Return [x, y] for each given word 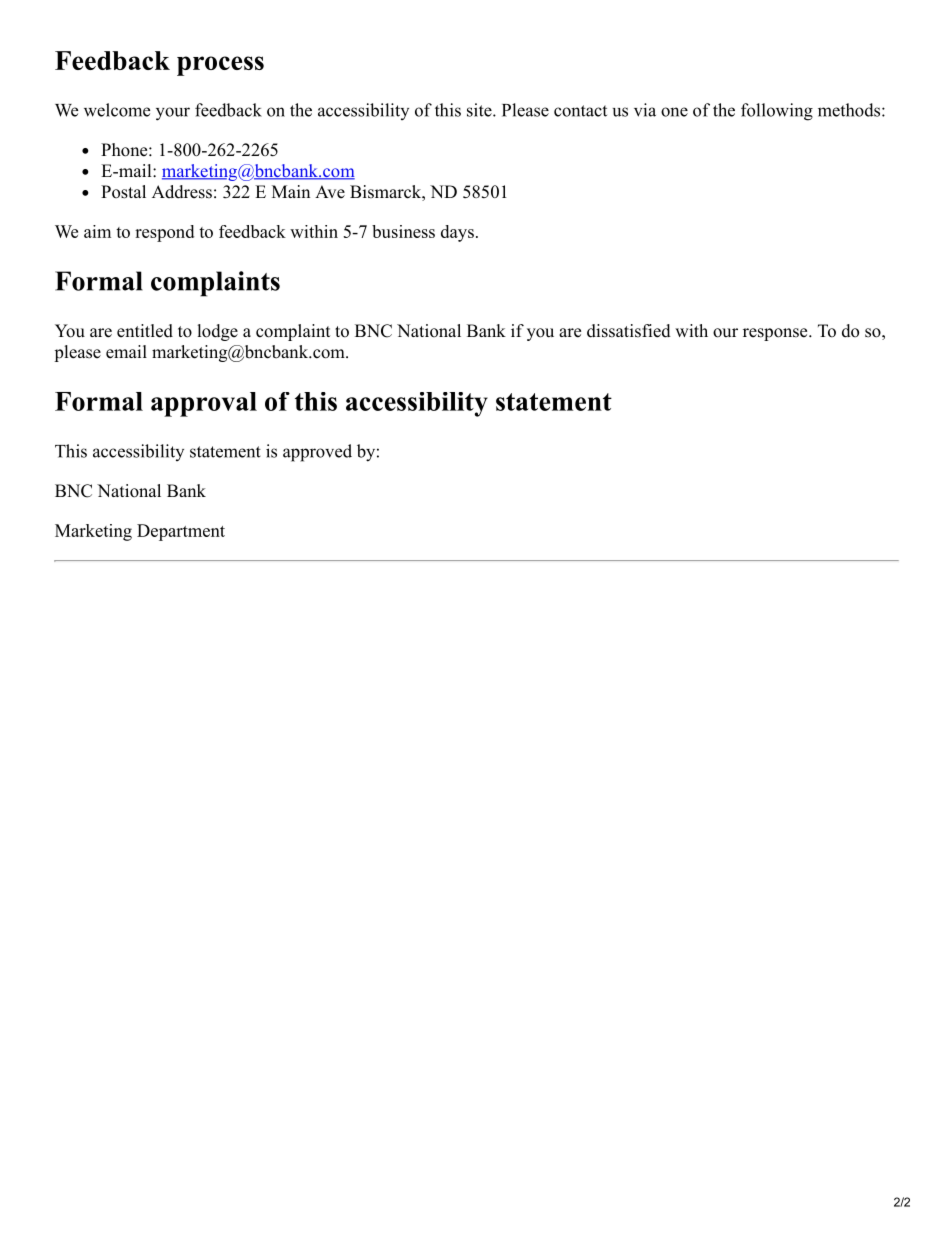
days [457, 233]
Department [181, 532]
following [777, 112]
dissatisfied [629, 331]
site [480, 110]
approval [204, 404]
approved [317, 453]
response [775, 334]
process [220, 66]
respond [164, 233]
